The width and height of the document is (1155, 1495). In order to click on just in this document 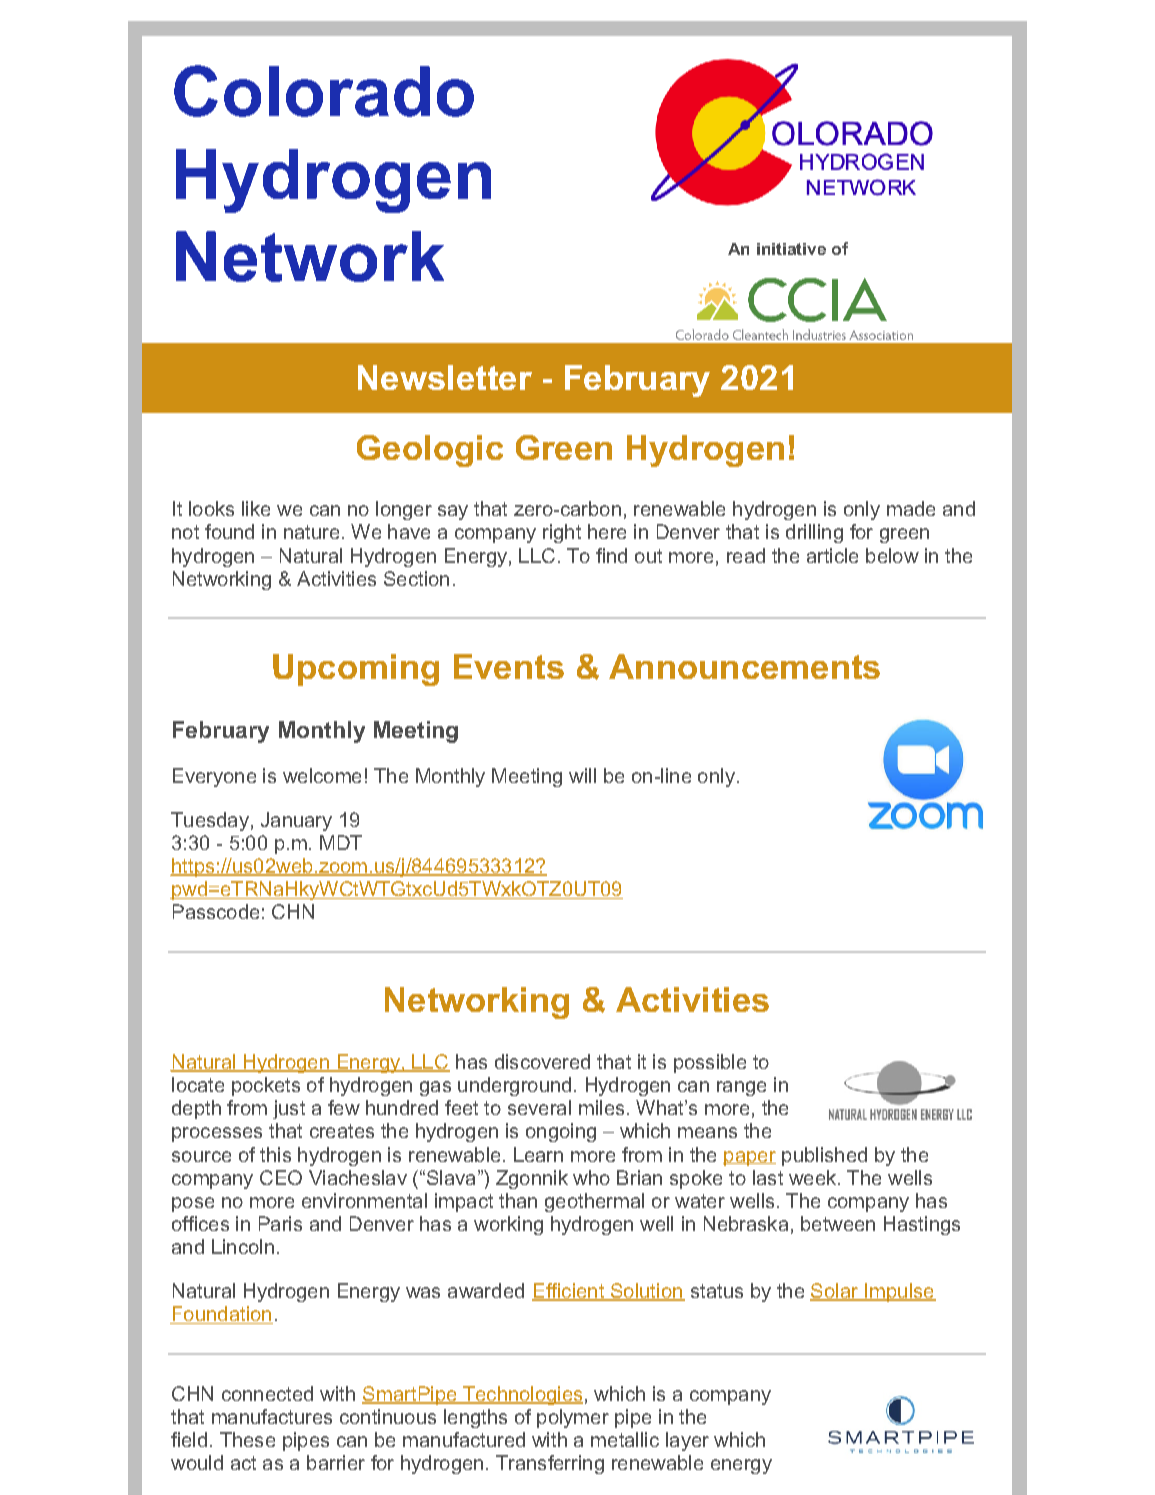, I will do `click(289, 1109)`.
